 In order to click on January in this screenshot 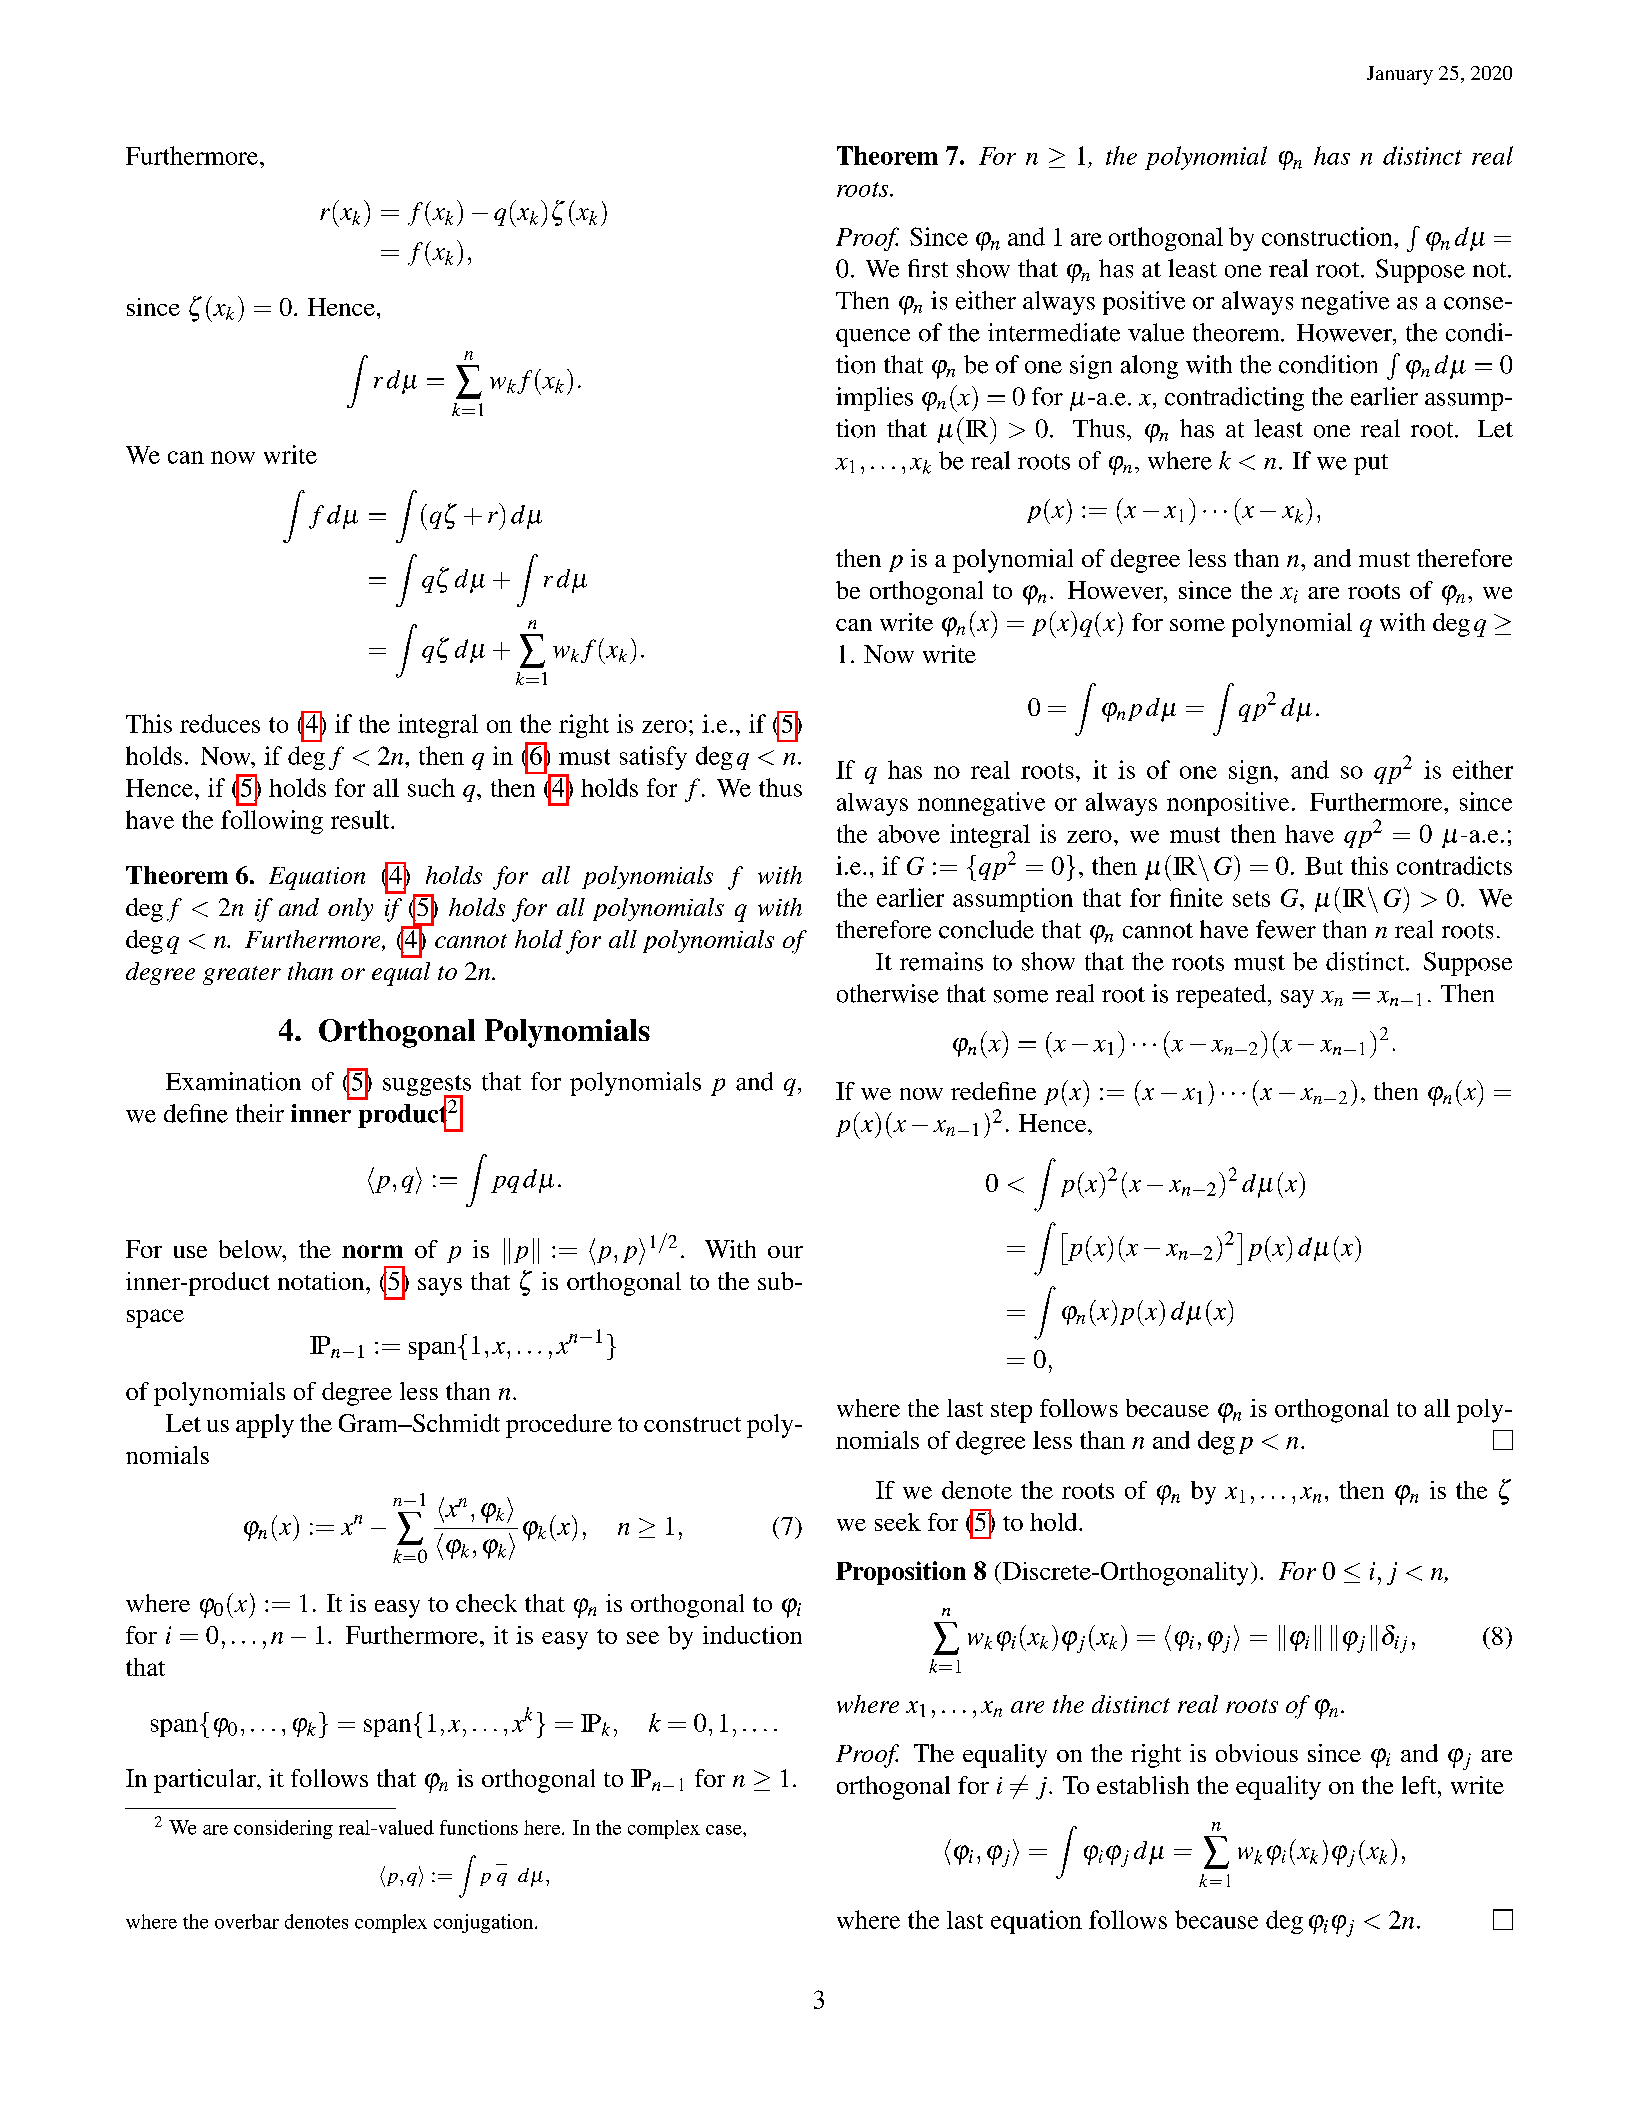, I will do `click(1400, 75)`.
